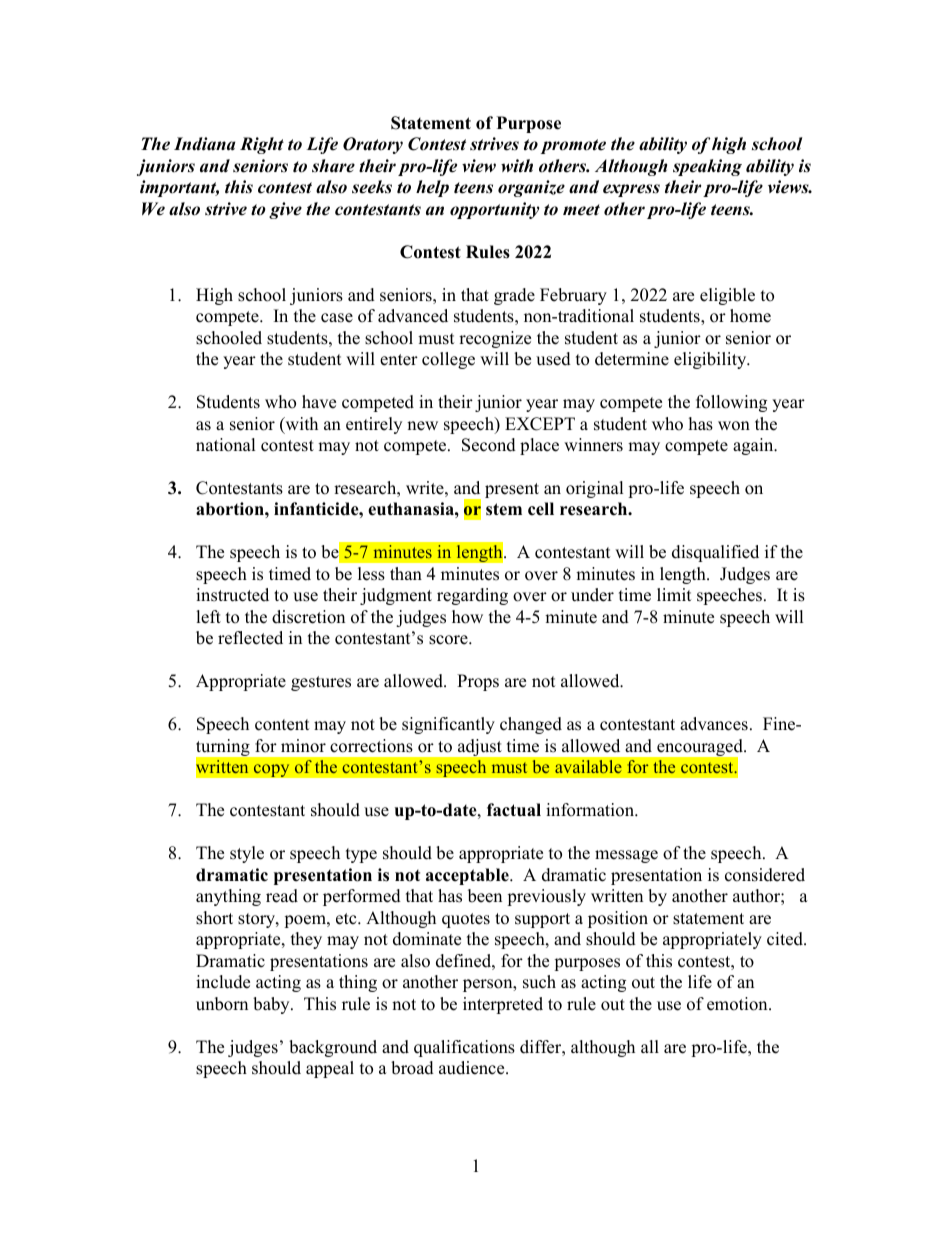 This screenshot has height=1233, width=952. I want to click on speaking, so click(707, 167).
